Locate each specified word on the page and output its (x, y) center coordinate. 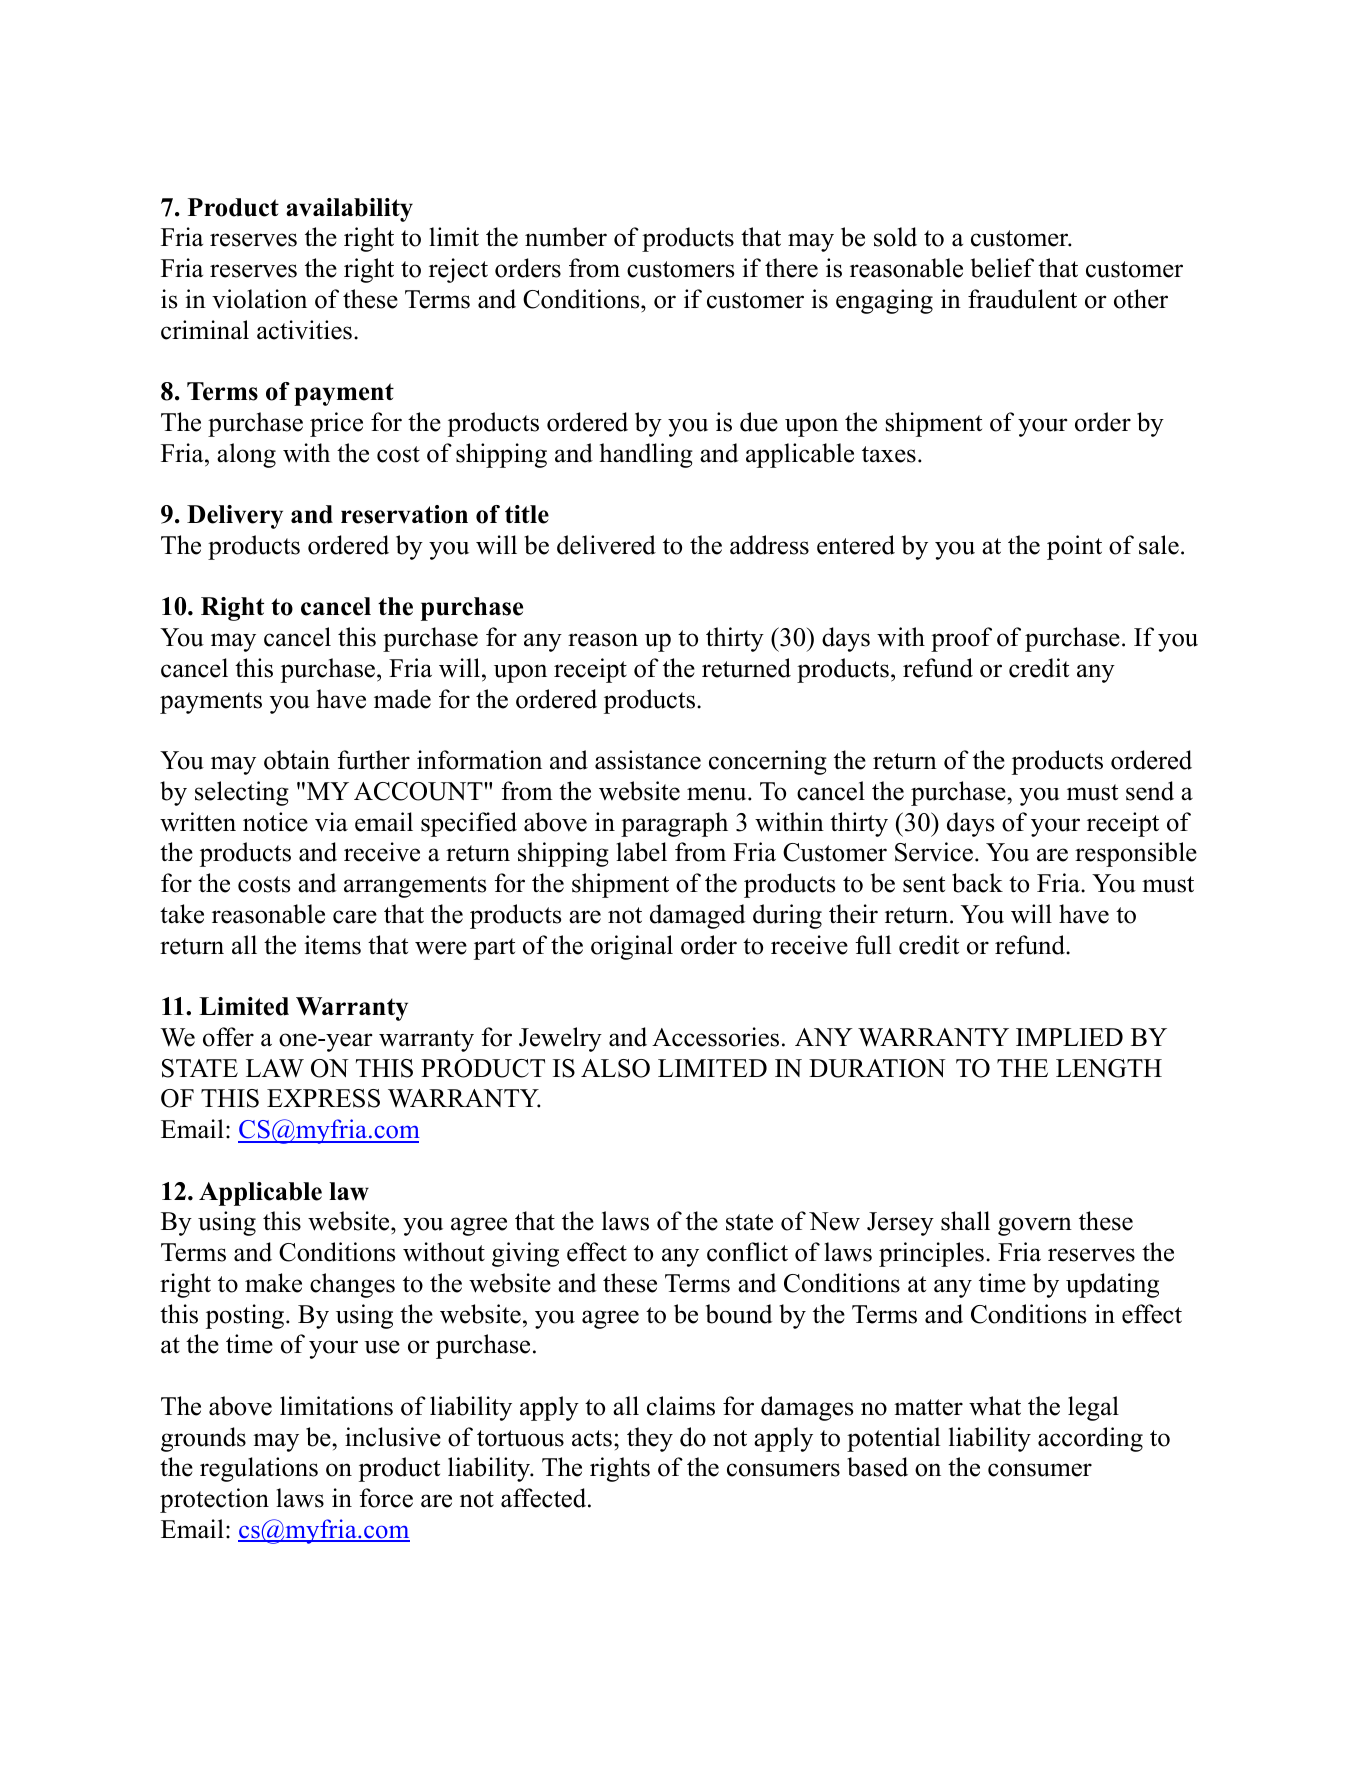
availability (349, 210)
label (641, 852)
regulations (259, 1469)
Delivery (235, 517)
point (1074, 547)
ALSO (615, 1068)
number (566, 237)
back (977, 883)
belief (1002, 268)
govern (1035, 1226)
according (1090, 1439)
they (650, 1439)
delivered (606, 545)
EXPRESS (323, 1098)
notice (275, 822)
